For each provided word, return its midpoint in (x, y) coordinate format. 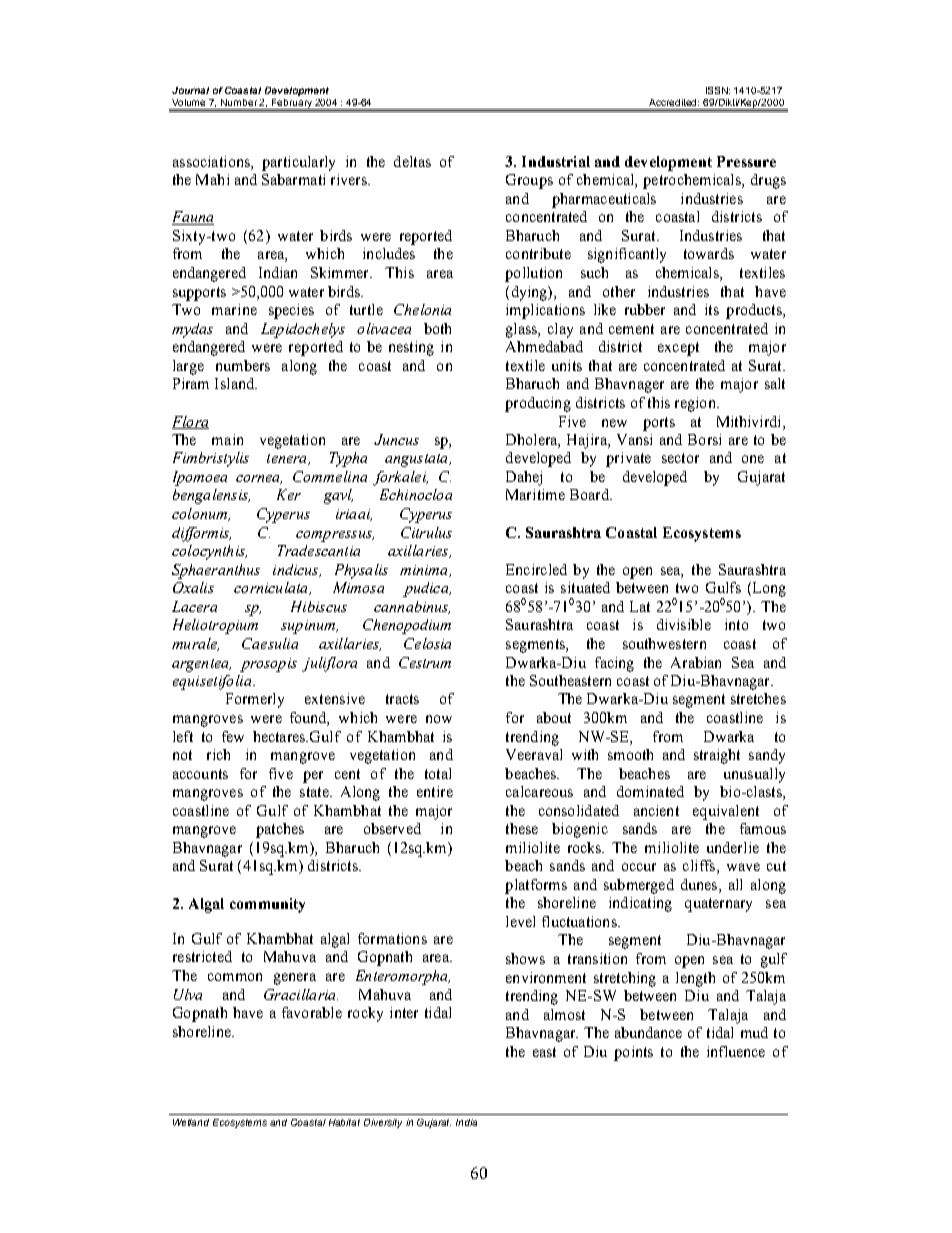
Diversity (383, 1123)
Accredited (674, 102)
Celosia (427, 643)
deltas (412, 161)
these (522, 828)
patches (280, 830)
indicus (297, 570)
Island (235, 383)
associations (212, 163)
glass (522, 330)
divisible (684, 624)
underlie (733, 847)
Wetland (191, 1122)
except (678, 349)
